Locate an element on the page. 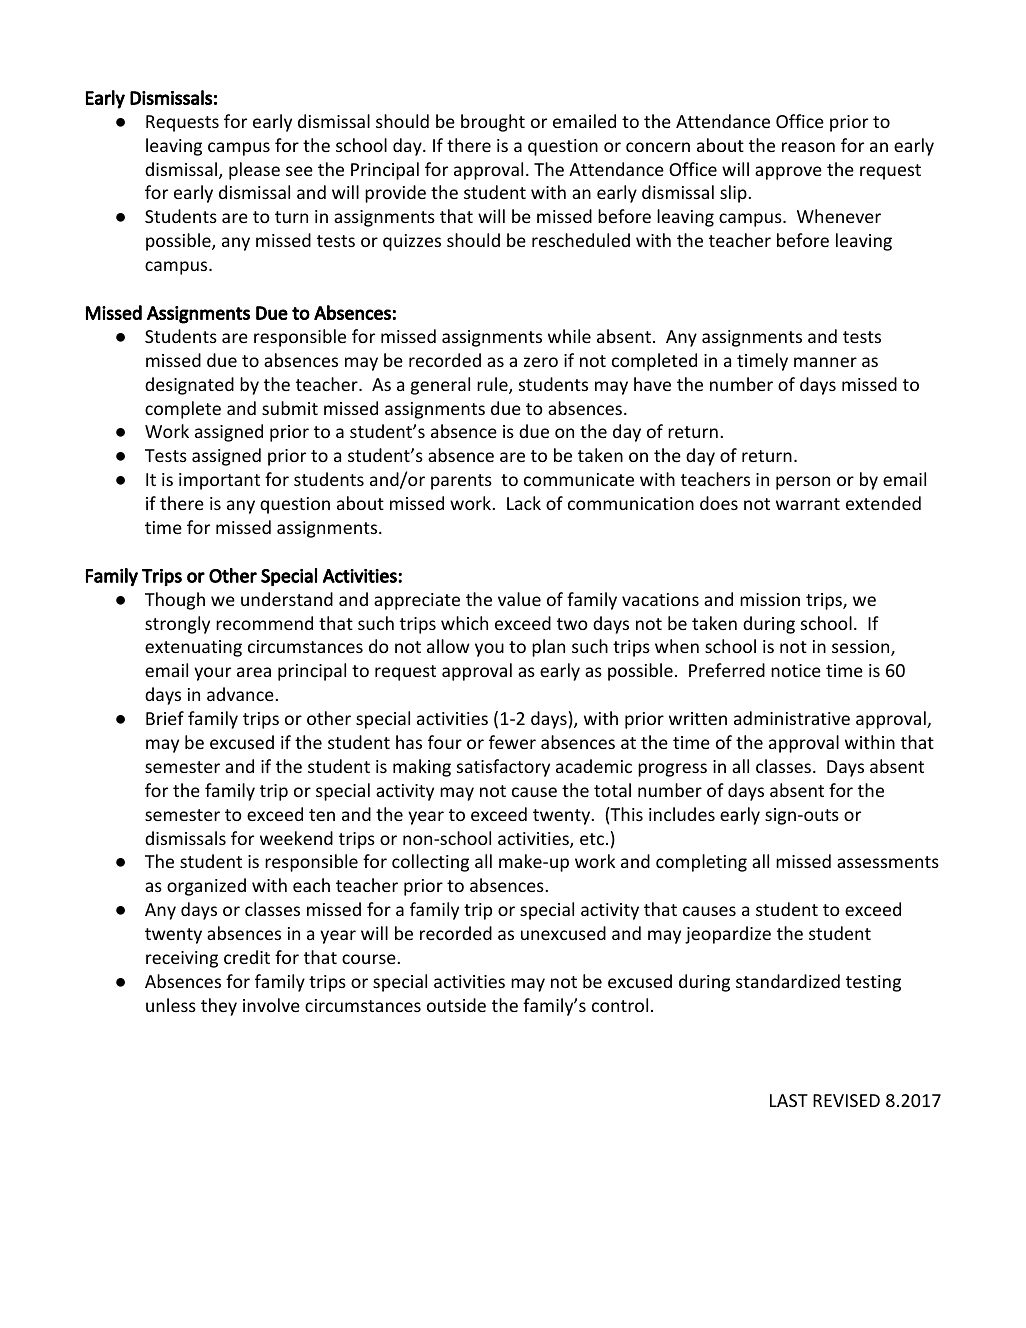  please is located at coordinates (254, 171).
